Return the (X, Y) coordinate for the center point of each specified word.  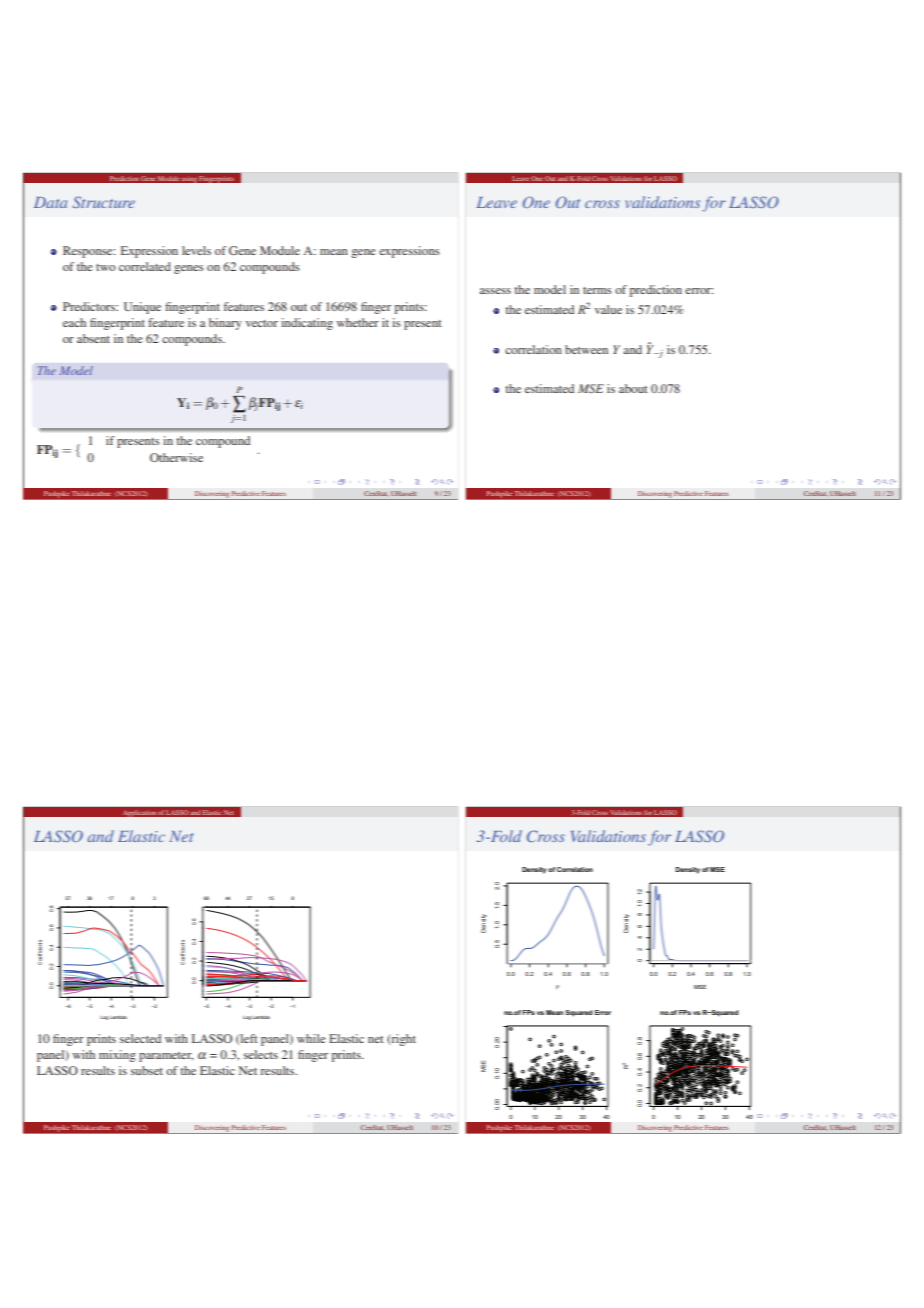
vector (262, 323)
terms (597, 290)
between (586, 349)
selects (261, 1054)
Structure (104, 202)
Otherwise (176, 457)
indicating (307, 324)
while (311, 1038)
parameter (166, 1057)
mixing (117, 1056)
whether (358, 322)
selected (140, 1038)
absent (93, 338)
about (633, 388)
